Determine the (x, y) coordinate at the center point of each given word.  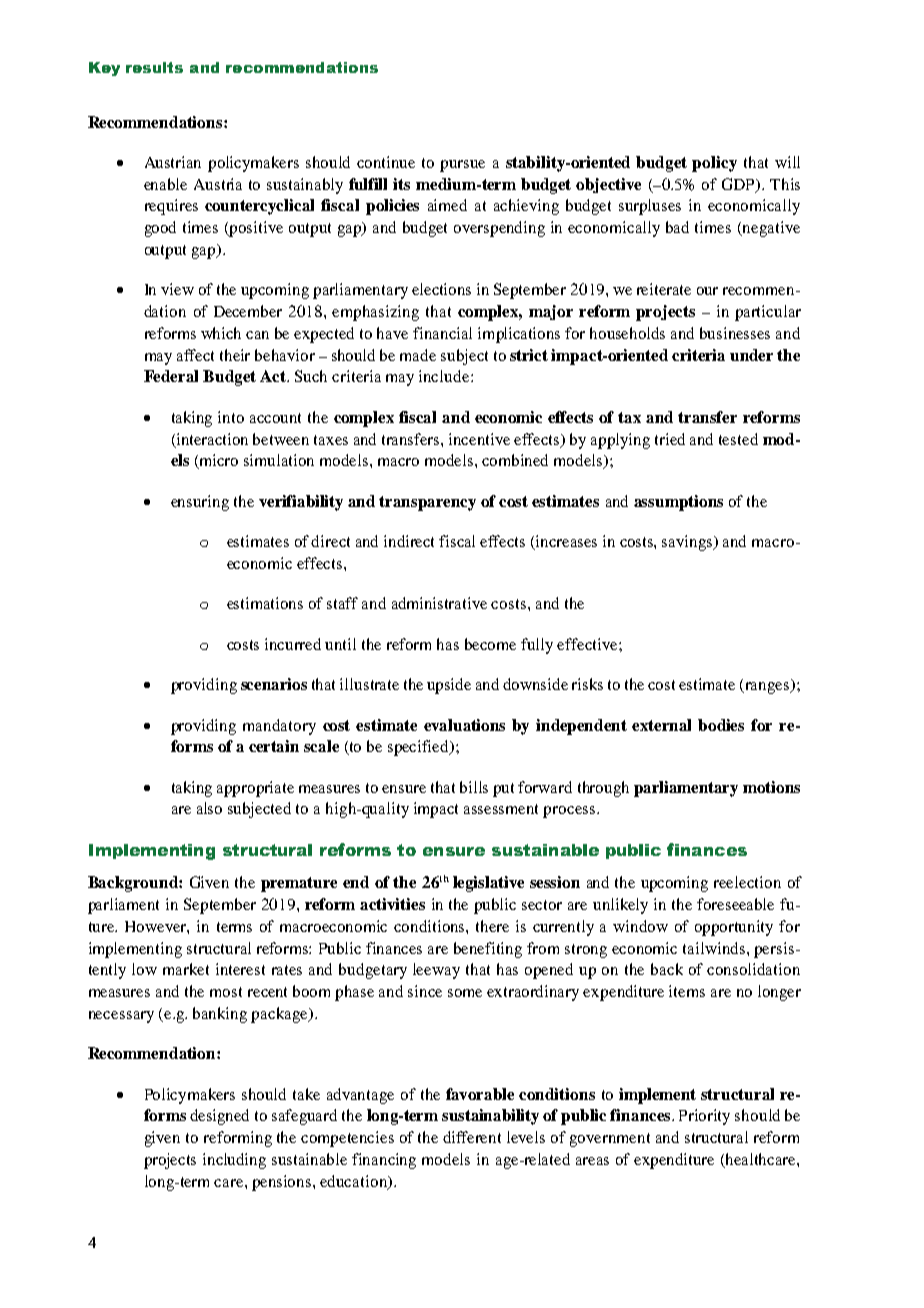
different (472, 1137)
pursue (462, 166)
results (154, 67)
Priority (704, 1117)
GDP (740, 185)
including (234, 1161)
